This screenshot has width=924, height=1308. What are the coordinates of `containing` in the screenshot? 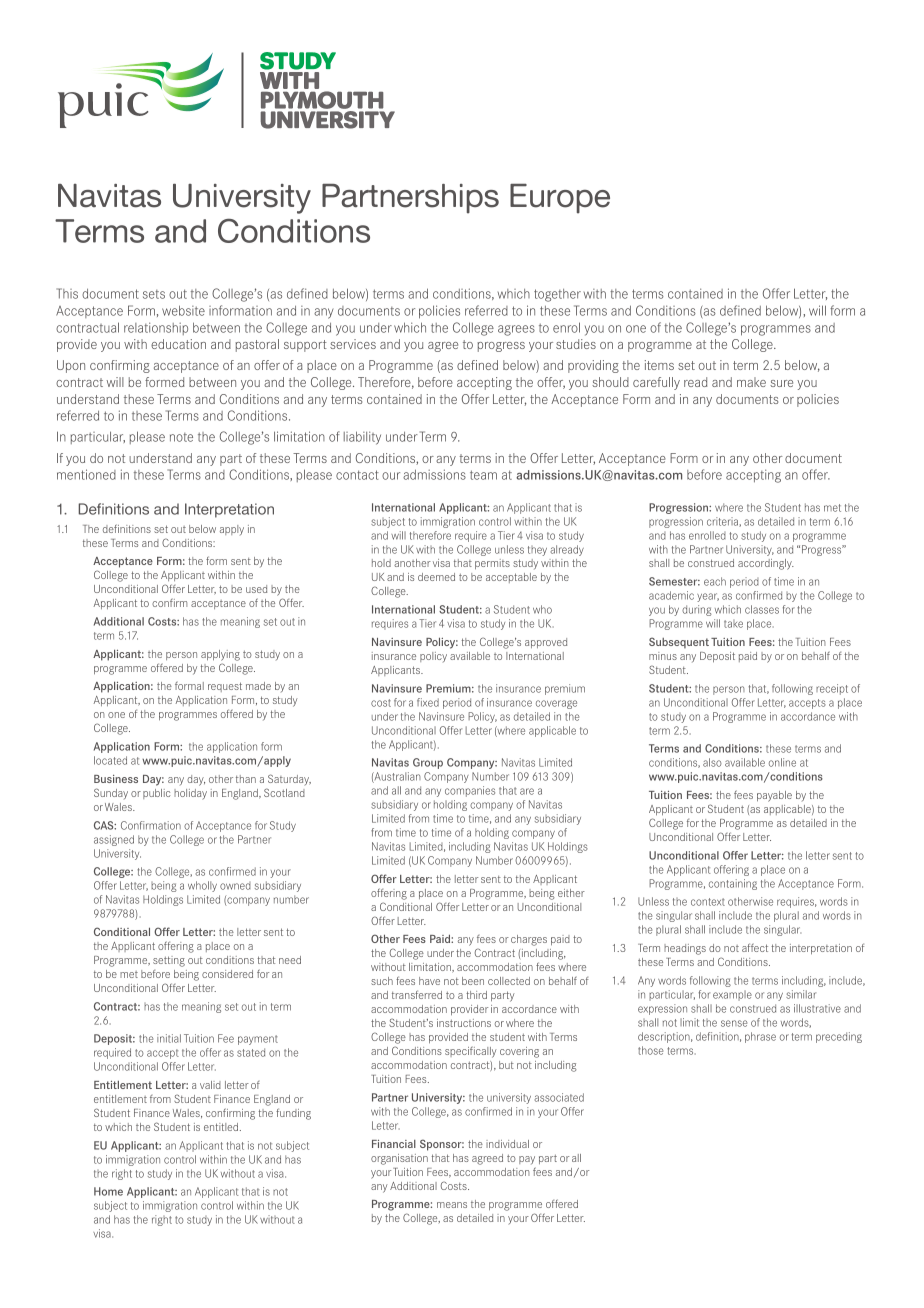 It's located at (733, 884).
